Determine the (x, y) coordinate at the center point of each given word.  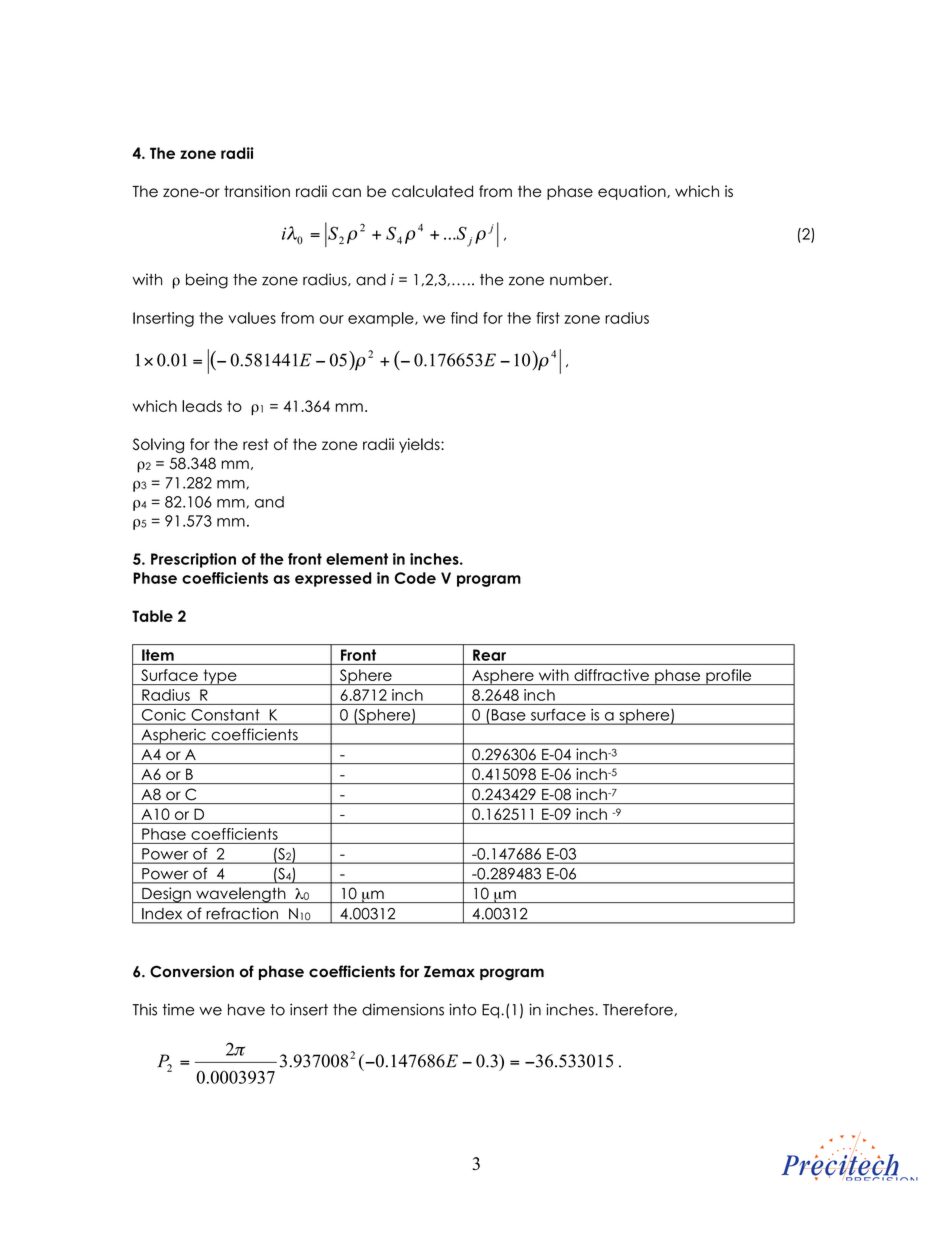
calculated (432, 191)
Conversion (192, 971)
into (462, 1009)
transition (257, 191)
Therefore (639, 1009)
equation (633, 192)
